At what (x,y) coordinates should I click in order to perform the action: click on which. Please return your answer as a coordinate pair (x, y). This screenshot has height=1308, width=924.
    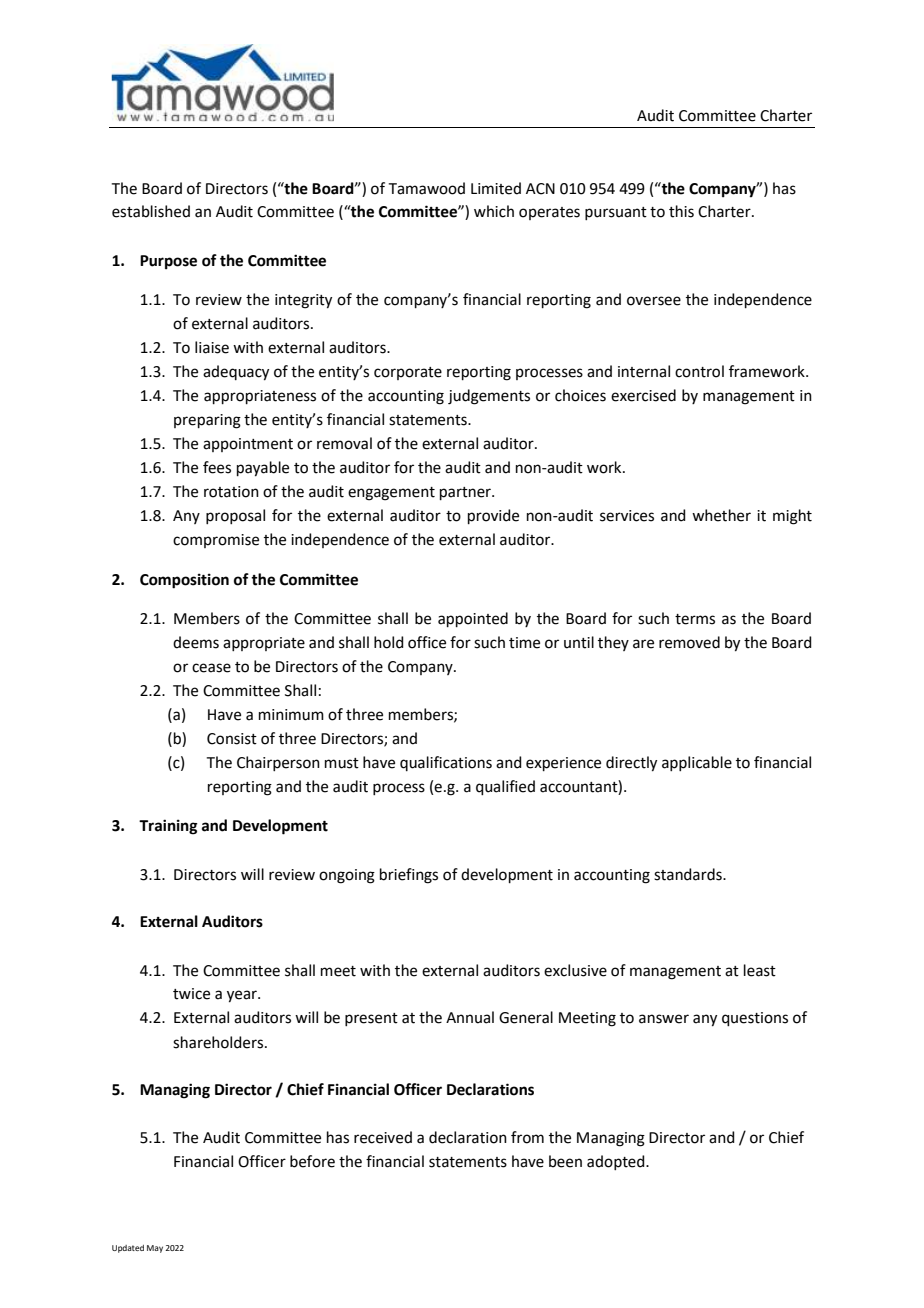
    Looking at the image, I should click on (494, 211).
